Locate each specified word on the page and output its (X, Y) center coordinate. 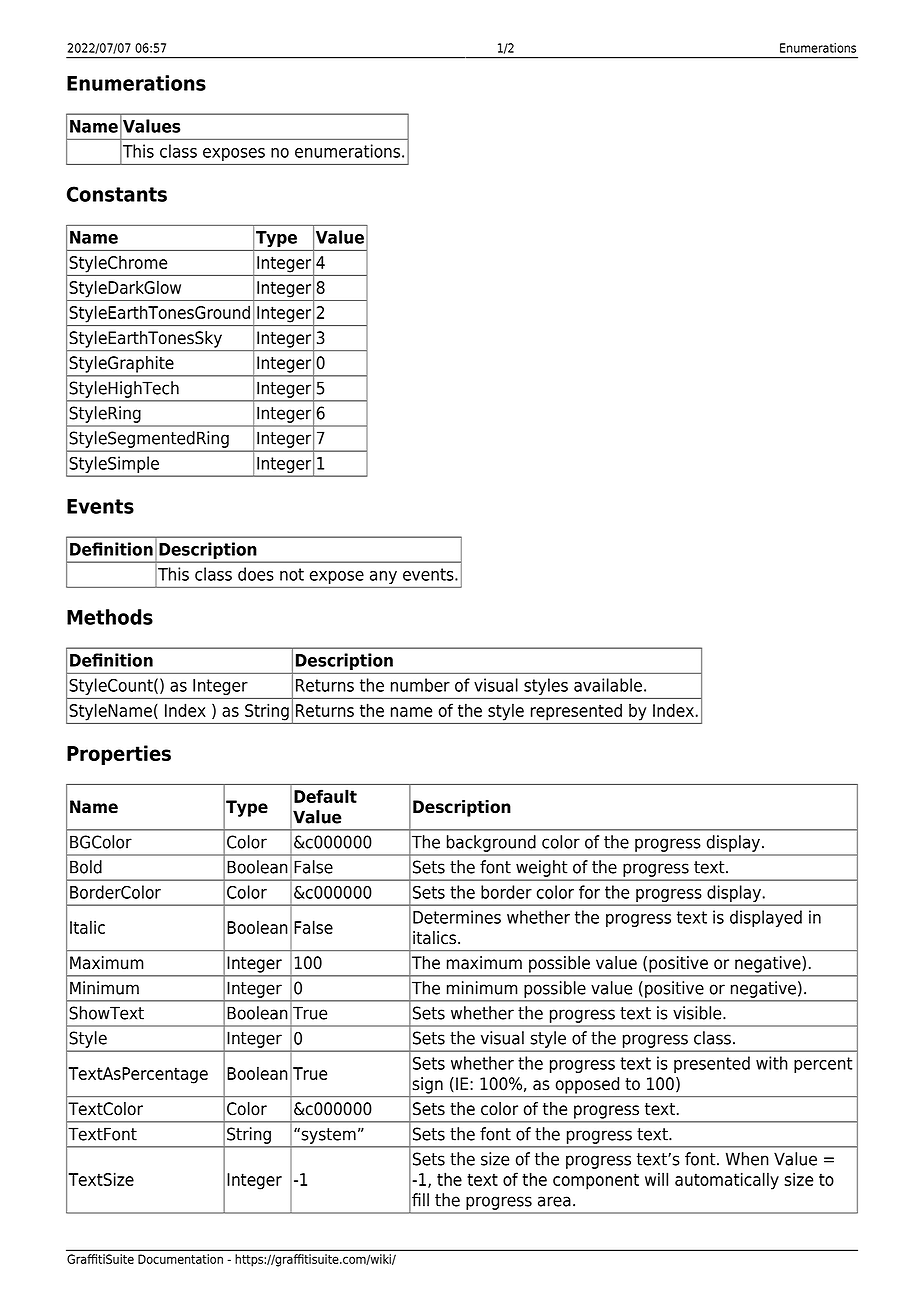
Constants (117, 194)
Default (325, 796)
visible (698, 1013)
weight (541, 868)
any (383, 577)
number (420, 685)
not (292, 574)
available (608, 685)
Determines (457, 917)
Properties (119, 755)
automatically (727, 1181)
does (256, 574)
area (554, 1201)
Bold (86, 867)
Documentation (180, 1259)
